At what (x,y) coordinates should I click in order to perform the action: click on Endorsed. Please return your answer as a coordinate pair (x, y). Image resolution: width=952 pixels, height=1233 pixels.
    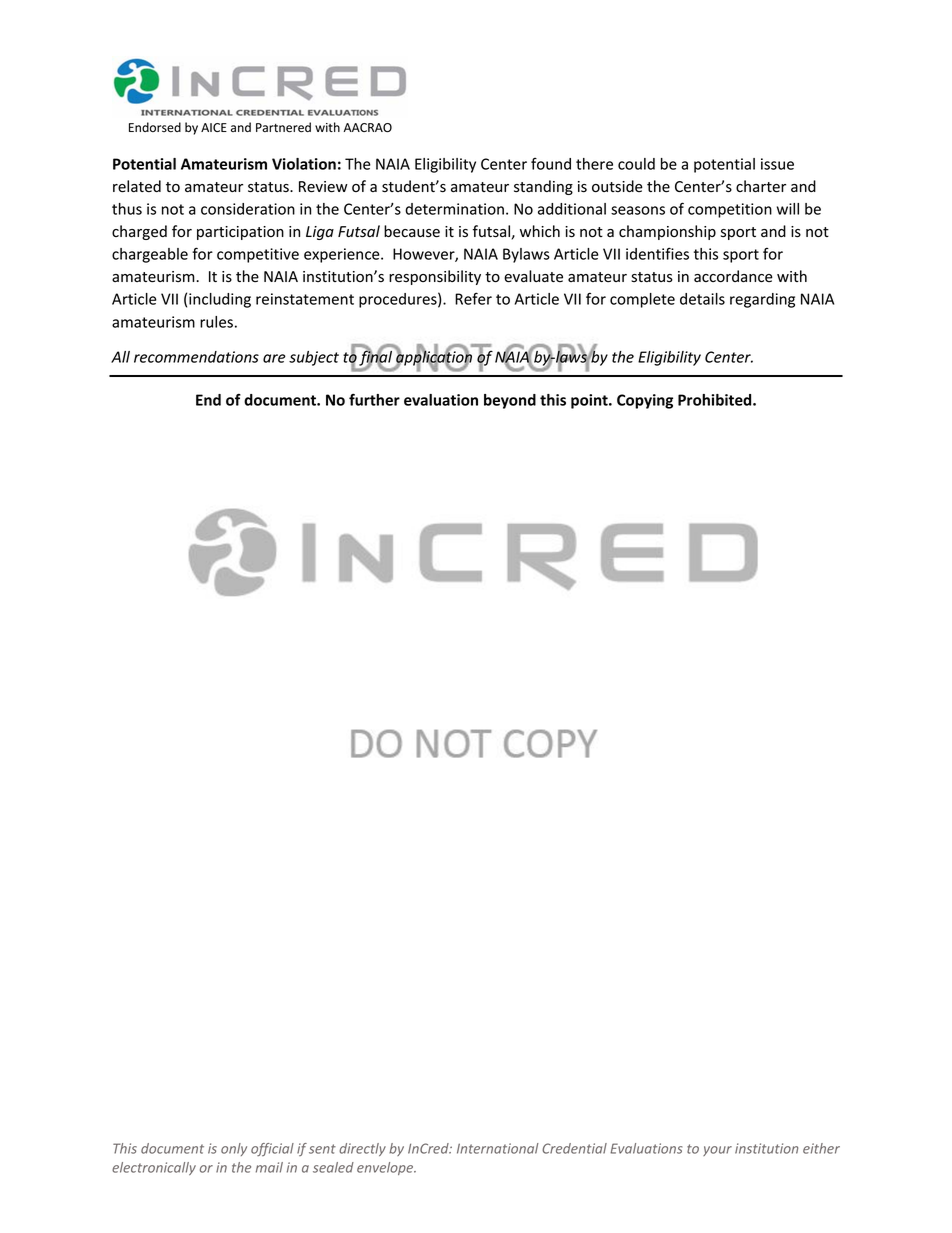
    Looking at the image, I should click on (155, 127).
